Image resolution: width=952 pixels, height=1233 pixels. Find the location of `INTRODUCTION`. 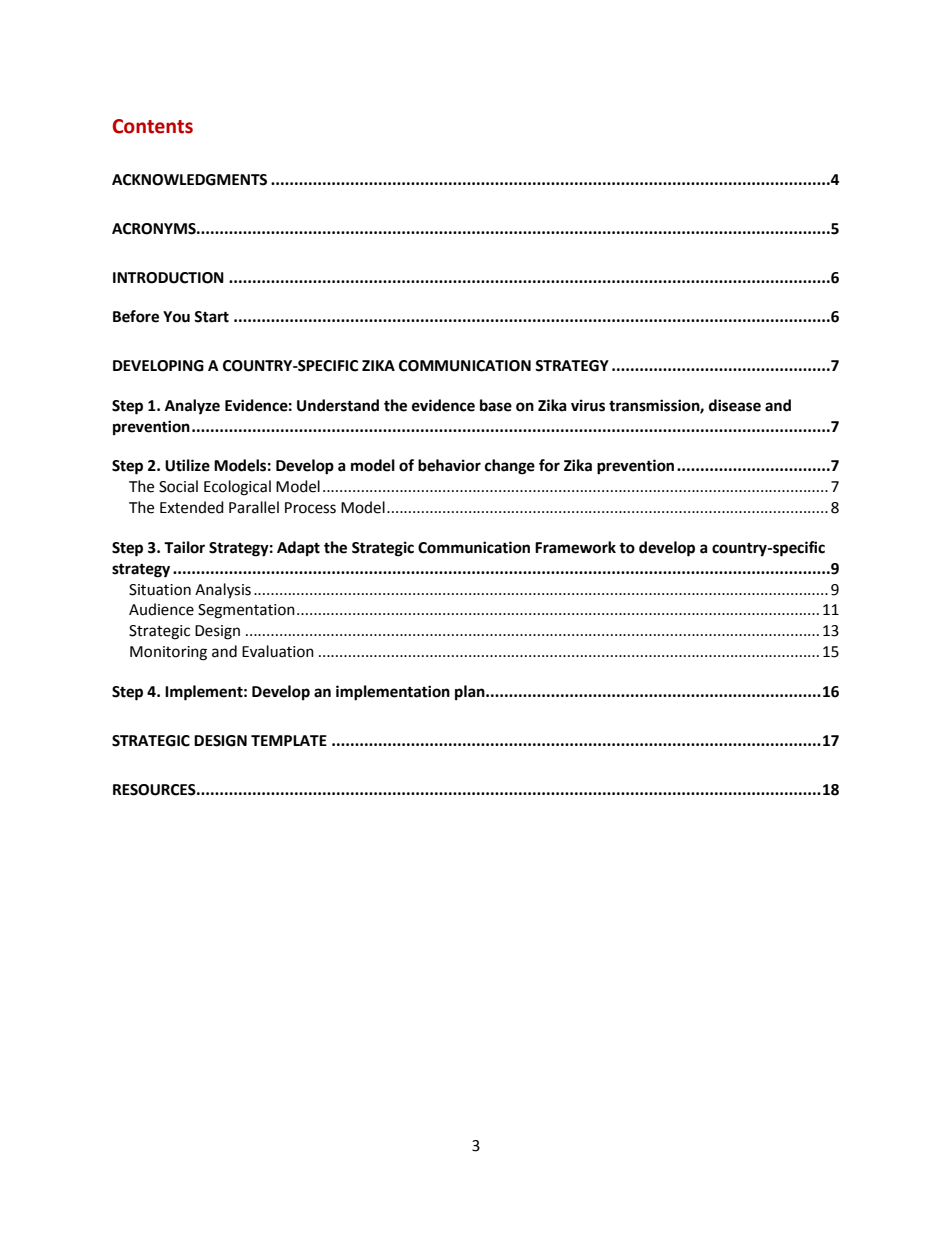

INTRODUCTION is located at coordinates (168, 278).
